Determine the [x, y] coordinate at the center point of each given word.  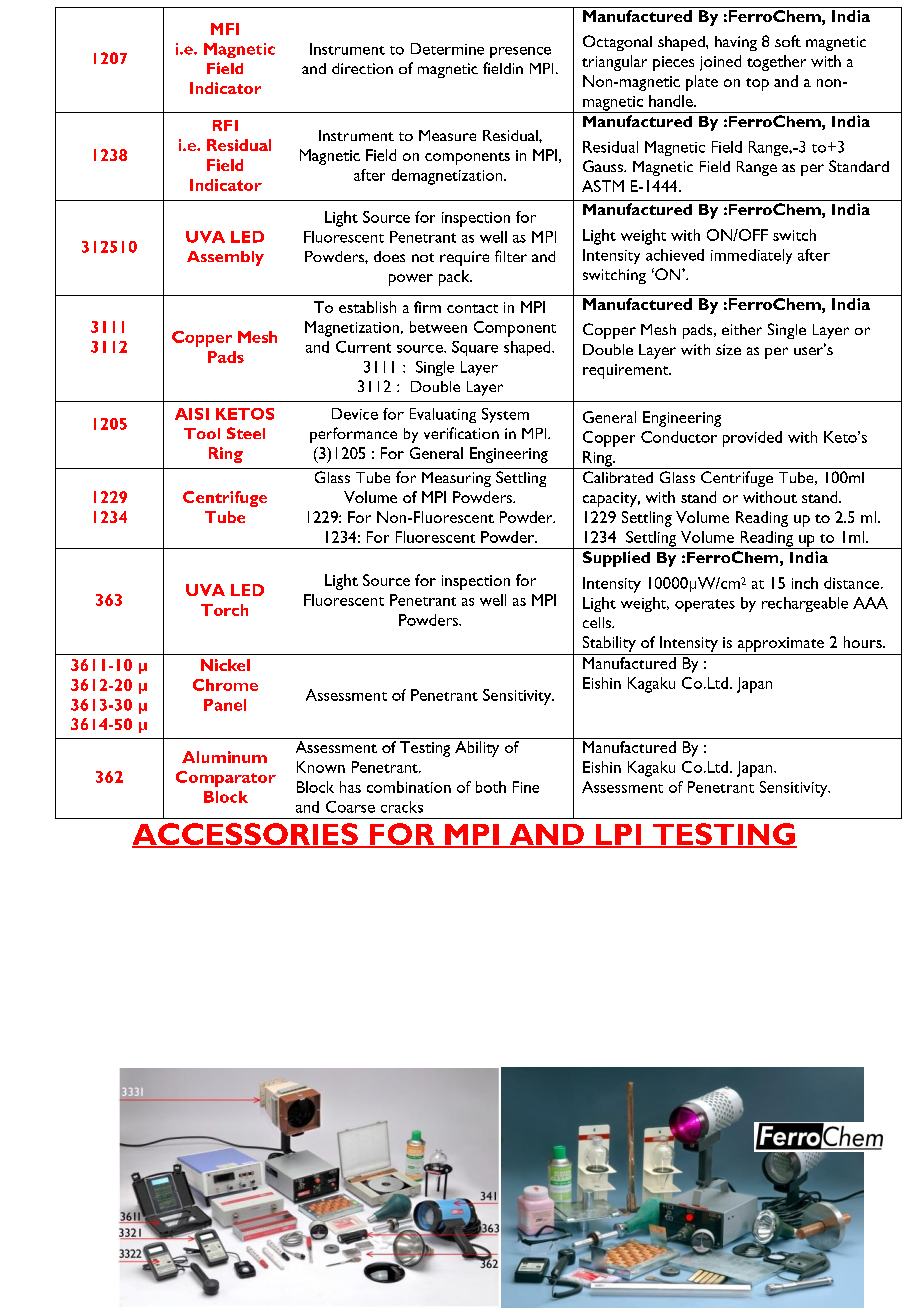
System [505, 415]
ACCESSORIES [246, 835]
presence [520, 52]
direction [362, 68]
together [776, 63]
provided [752, 439]
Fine [526, 787]
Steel [246, 433]
